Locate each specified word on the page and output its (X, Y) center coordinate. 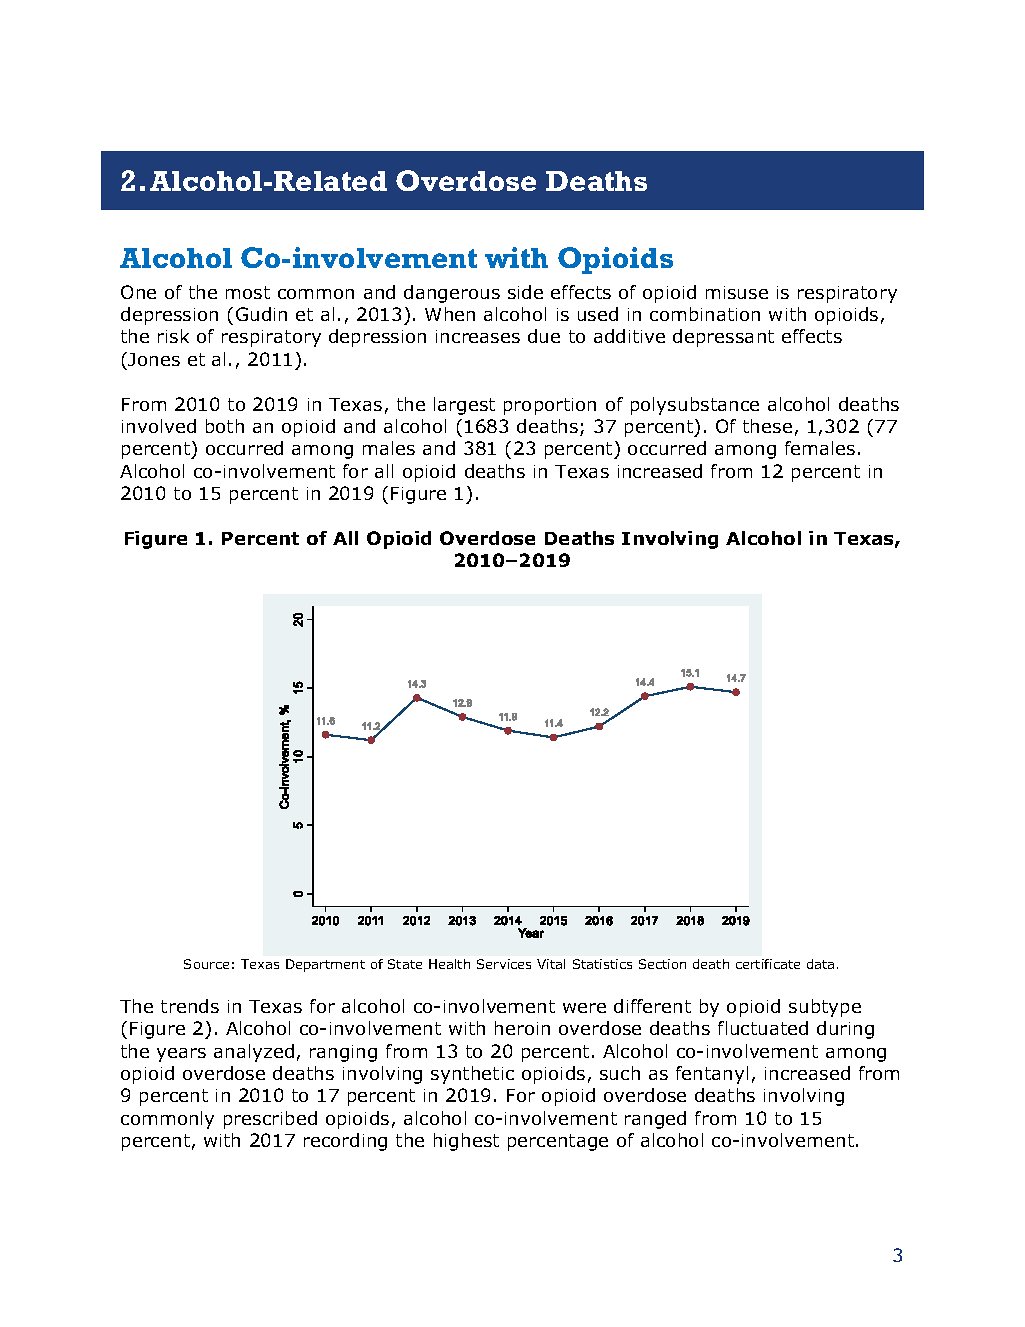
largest (464, 406)
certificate (768, 964)
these (767, 426)
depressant (723, 338)
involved (159, 426)
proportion (550, 406)
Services (504, 964)
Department (325, 965)
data (820, 964)
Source (206, 964)
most (248, 292)
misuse (737, 292)
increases (478, 336)
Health (449, 964)
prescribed (270, 1120)
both (225, 426)
